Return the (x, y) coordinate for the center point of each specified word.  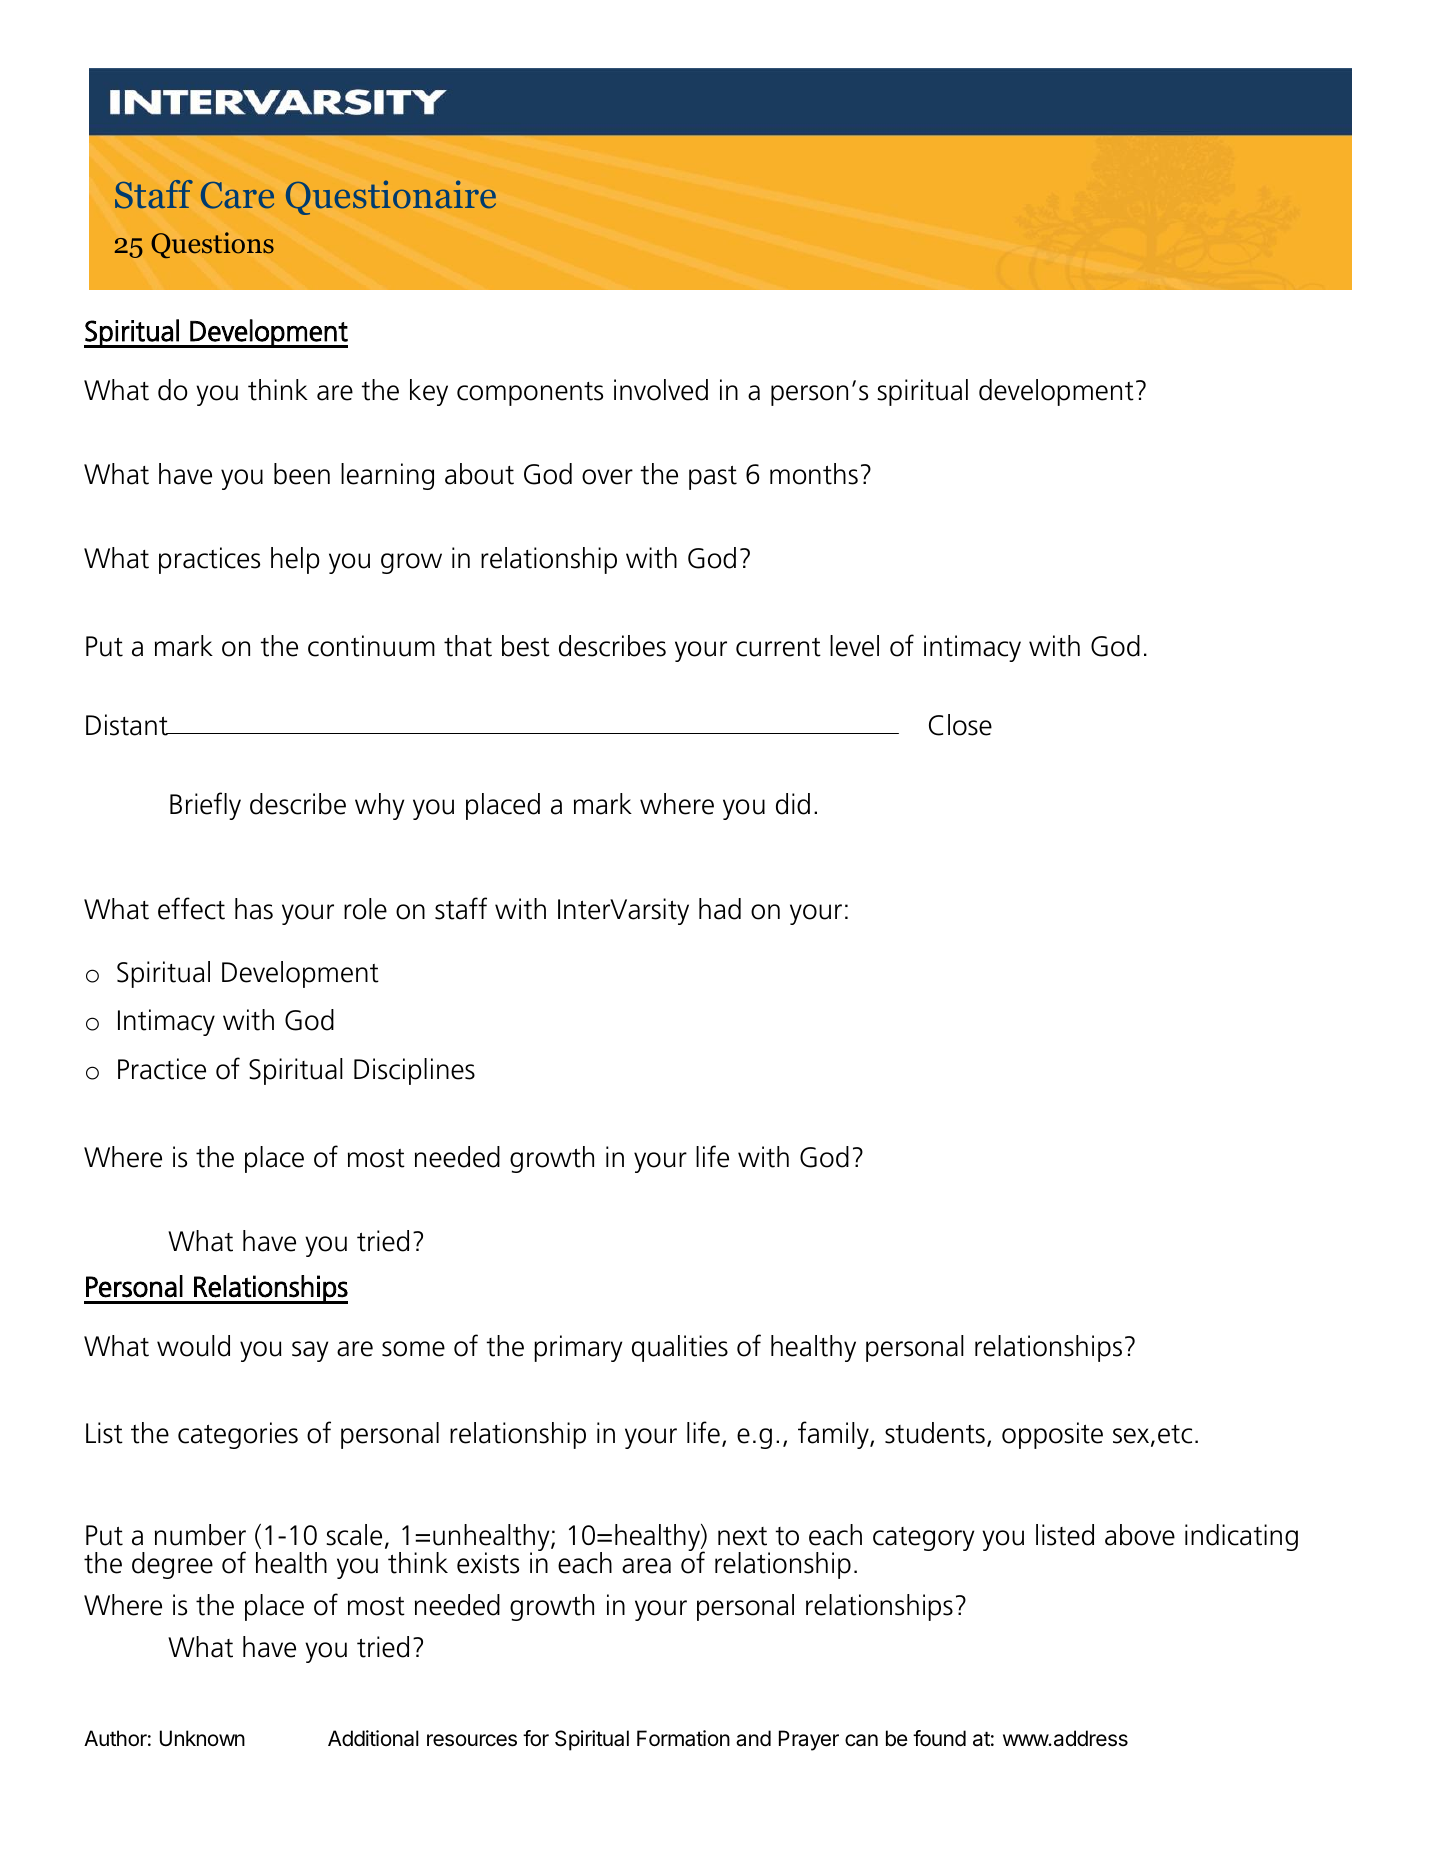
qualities (680, 1348)
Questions (212, 245)
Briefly (205, 806)
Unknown (202, 1738)
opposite (1052, 1435)
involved (661, 390)
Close (960, 725)
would (193, 1346)
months (814, 474)
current (778, 647)
